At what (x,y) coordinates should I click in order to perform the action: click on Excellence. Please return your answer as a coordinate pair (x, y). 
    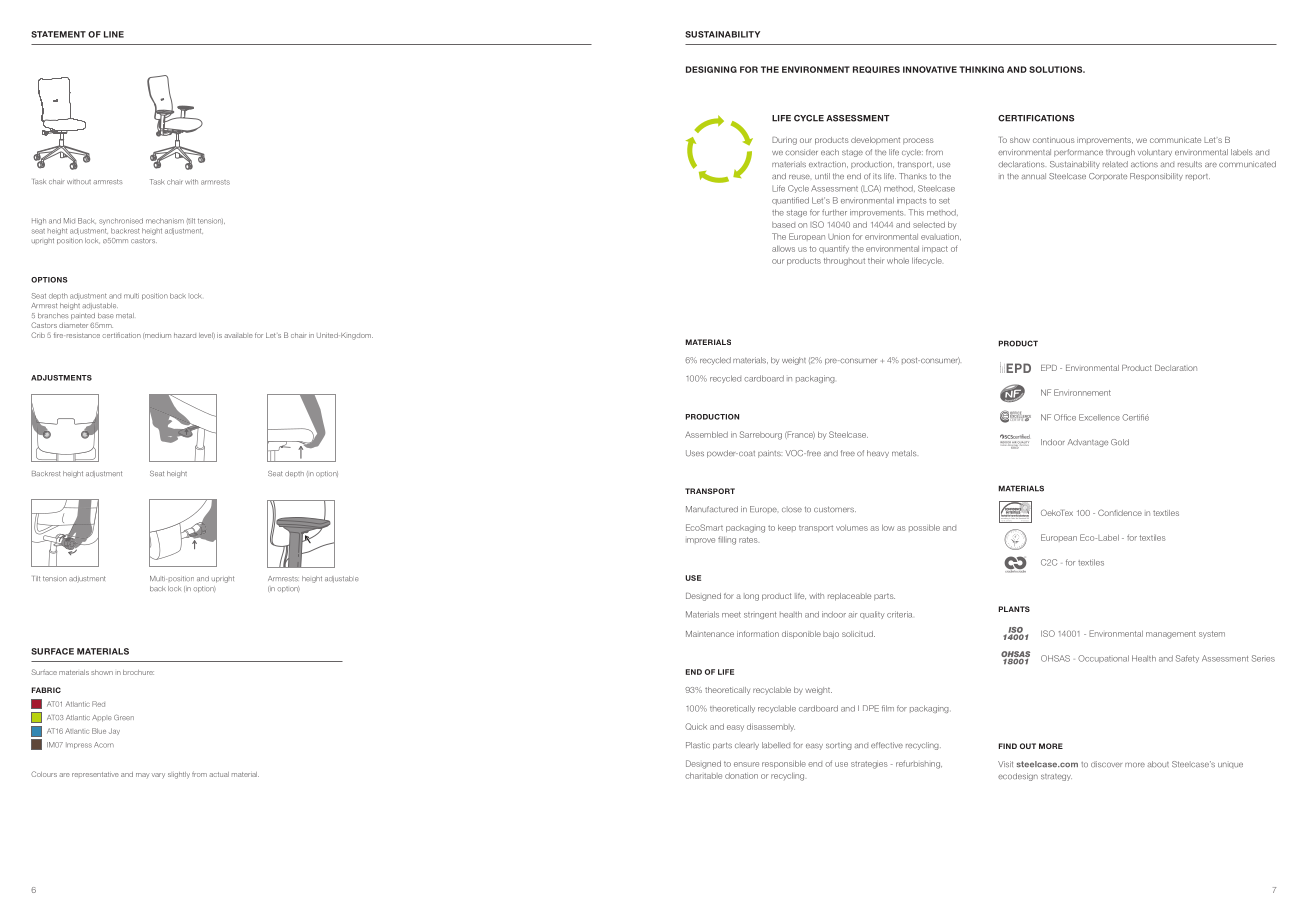
    Looking at the image, I should click on (1099, 417).
